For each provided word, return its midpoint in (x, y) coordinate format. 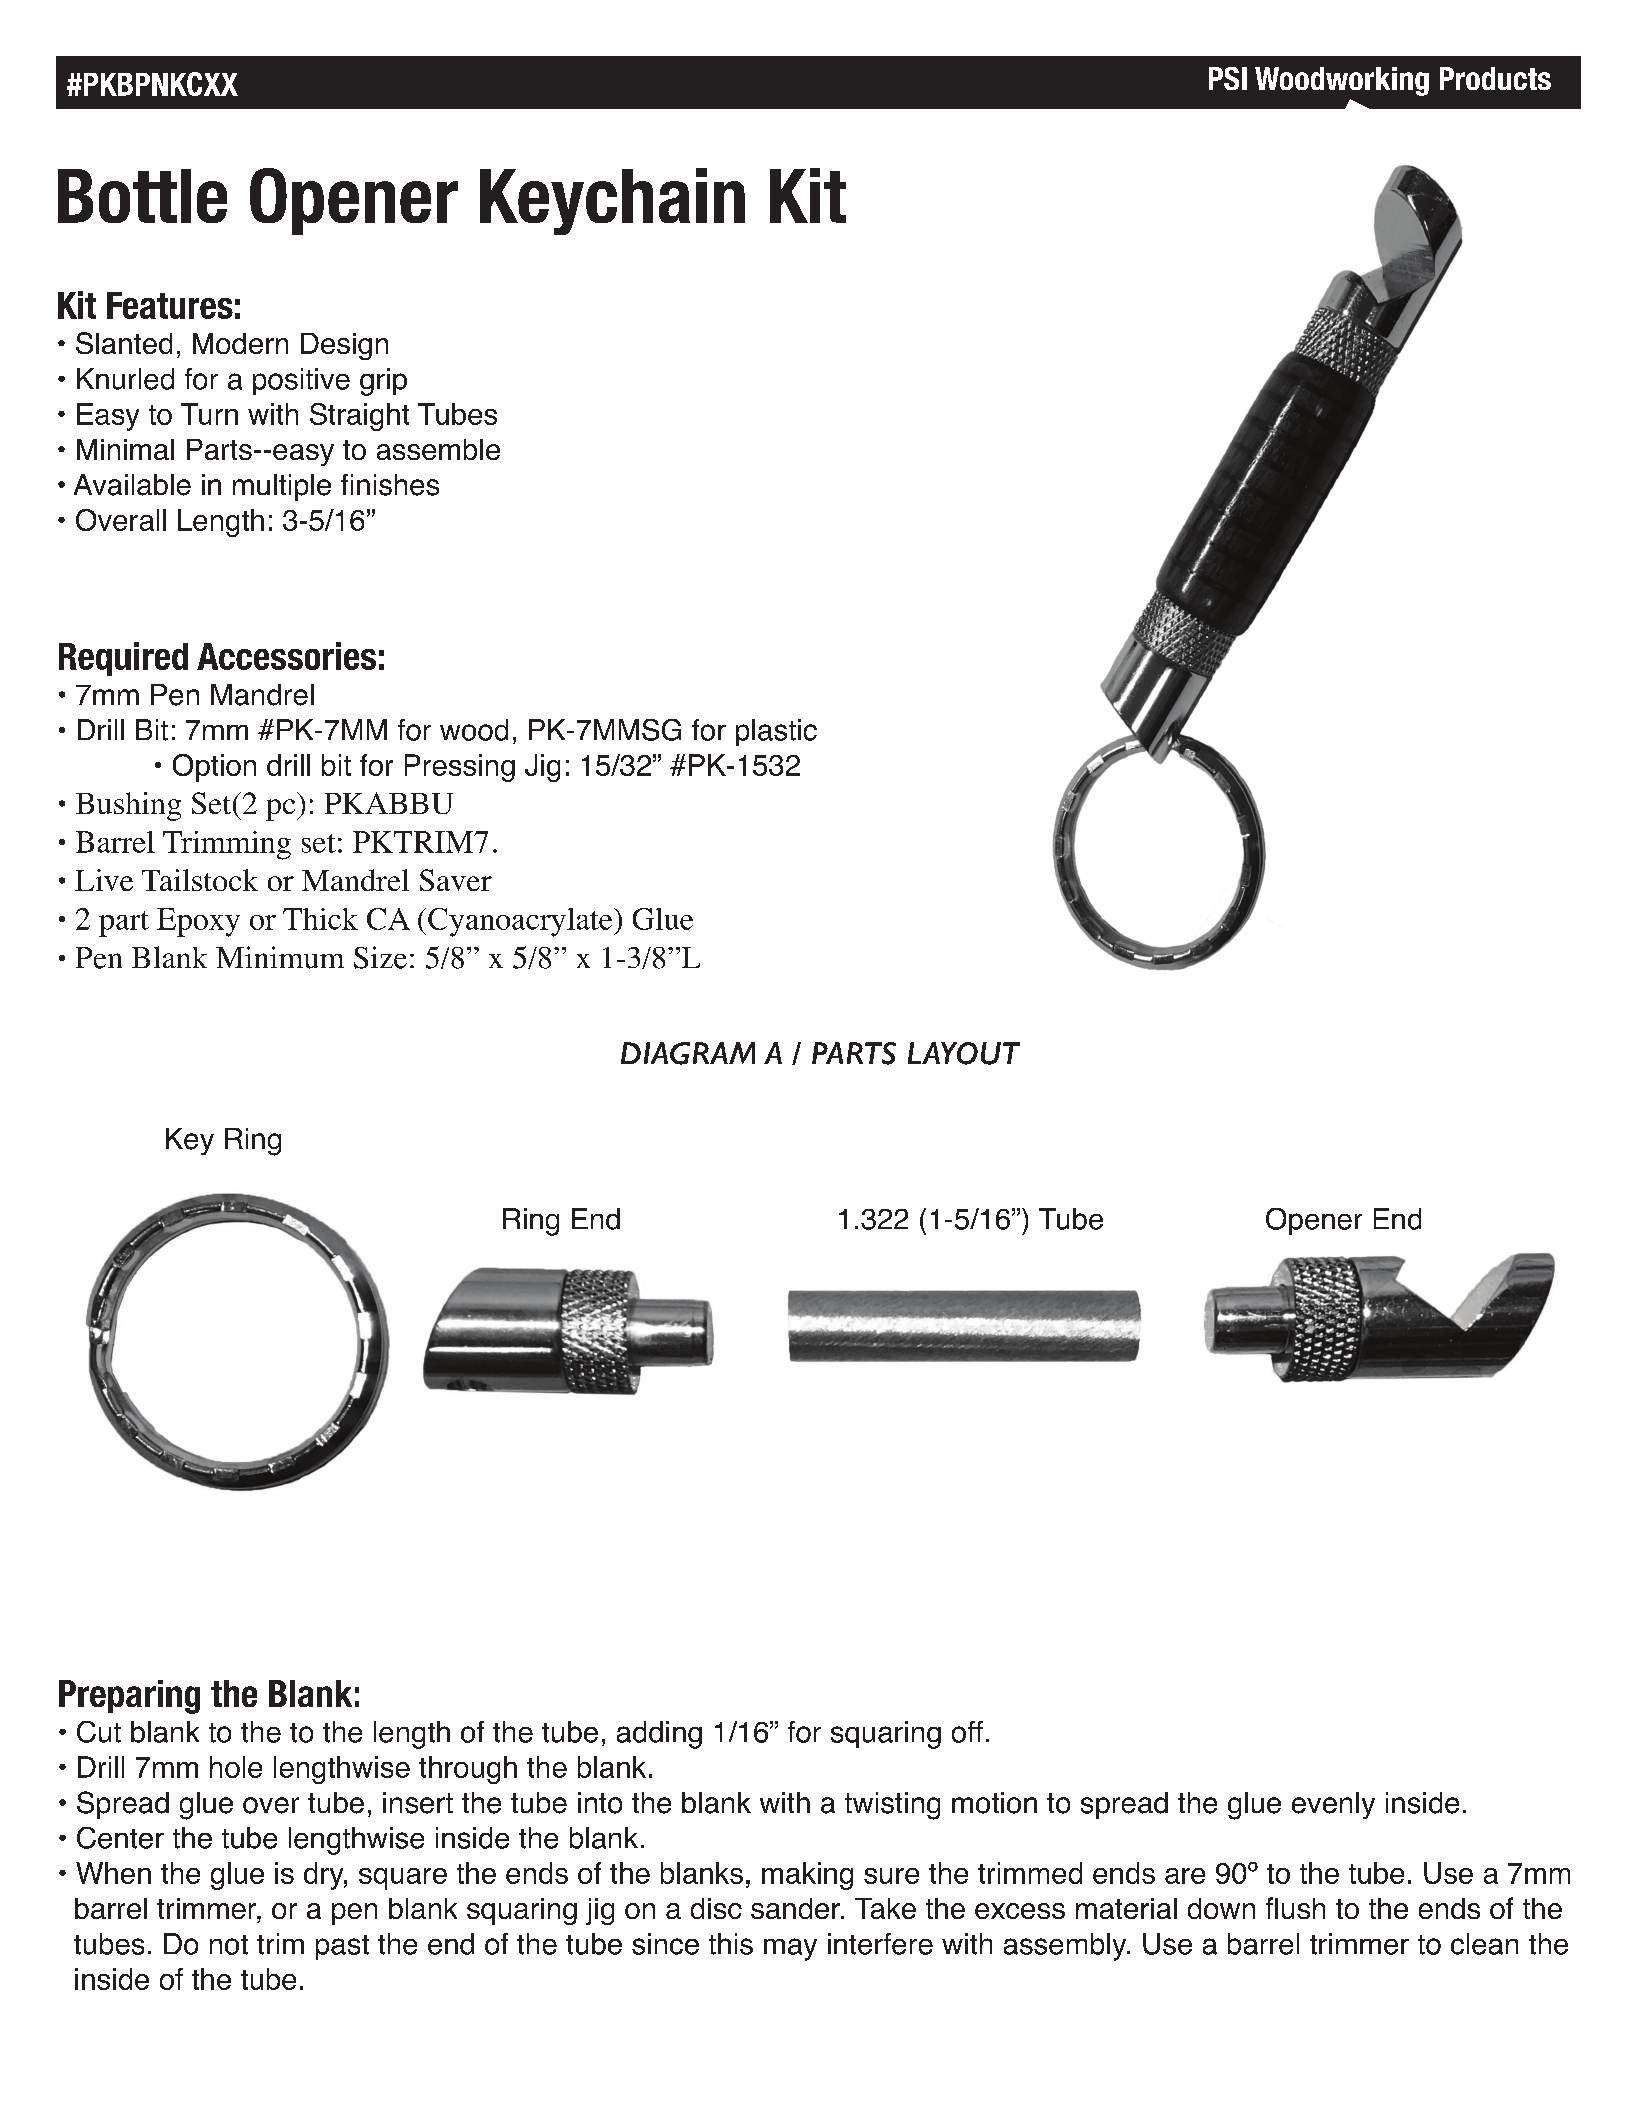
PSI (1228, 78)
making (807, 1876)
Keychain (612, 201)
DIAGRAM (688, 1053)
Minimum (280, 957)
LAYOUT (964, 1053)
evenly (1333, 1805)
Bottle (142, 196)
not (229, 1945)
